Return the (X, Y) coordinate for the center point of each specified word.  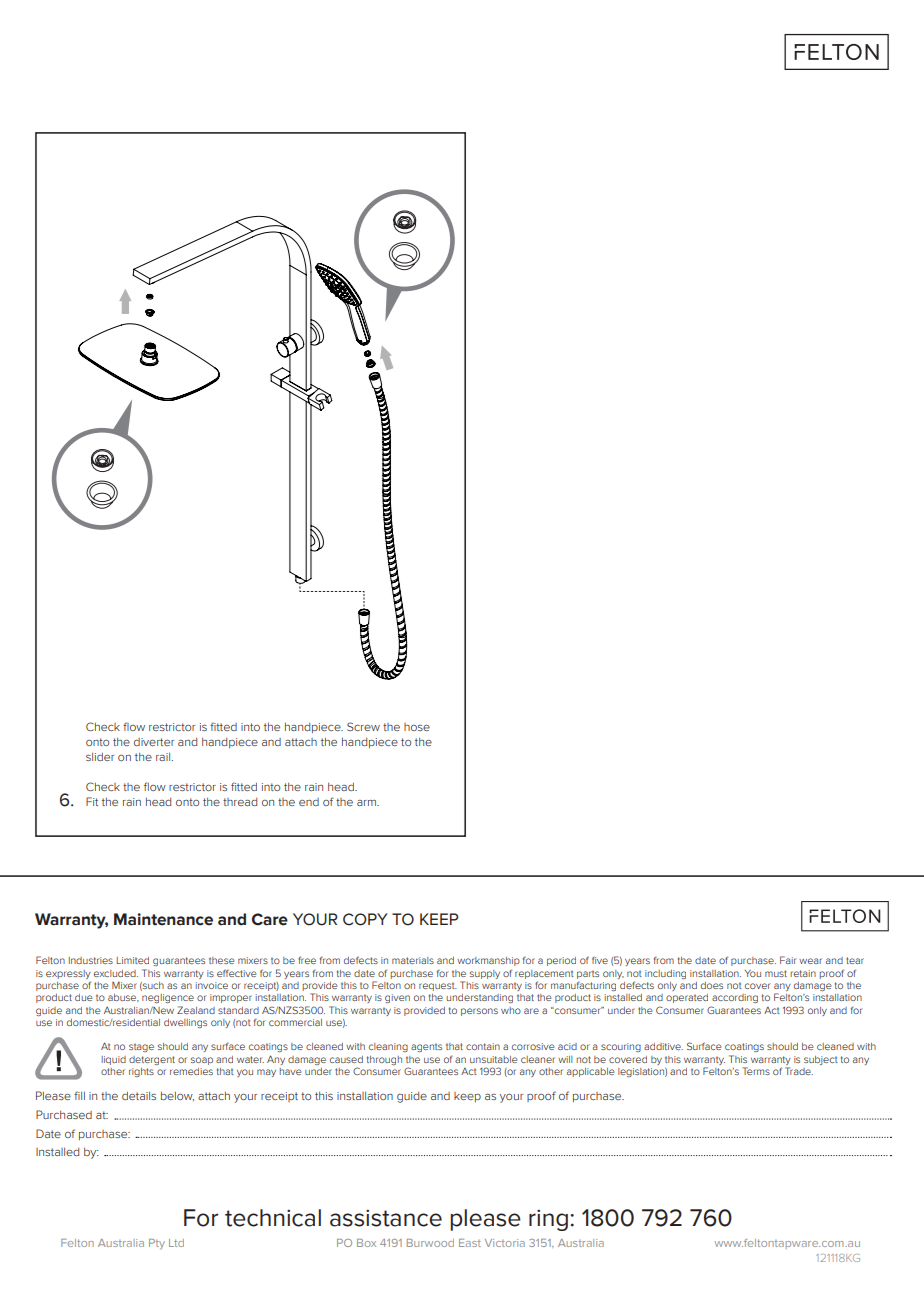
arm (367, 803)
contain (483, 1046)
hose (417, 727)
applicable (590, 1072)
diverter (154, 742)
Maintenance (163, 919)
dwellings (185, 1023)
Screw (363, 726)
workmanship (488, 961)
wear (810, 961)
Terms (756, 1071)
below (177, 1096)
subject (821, 1060)
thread (240, 802)
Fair (788, 960)
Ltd (176, 1243)
